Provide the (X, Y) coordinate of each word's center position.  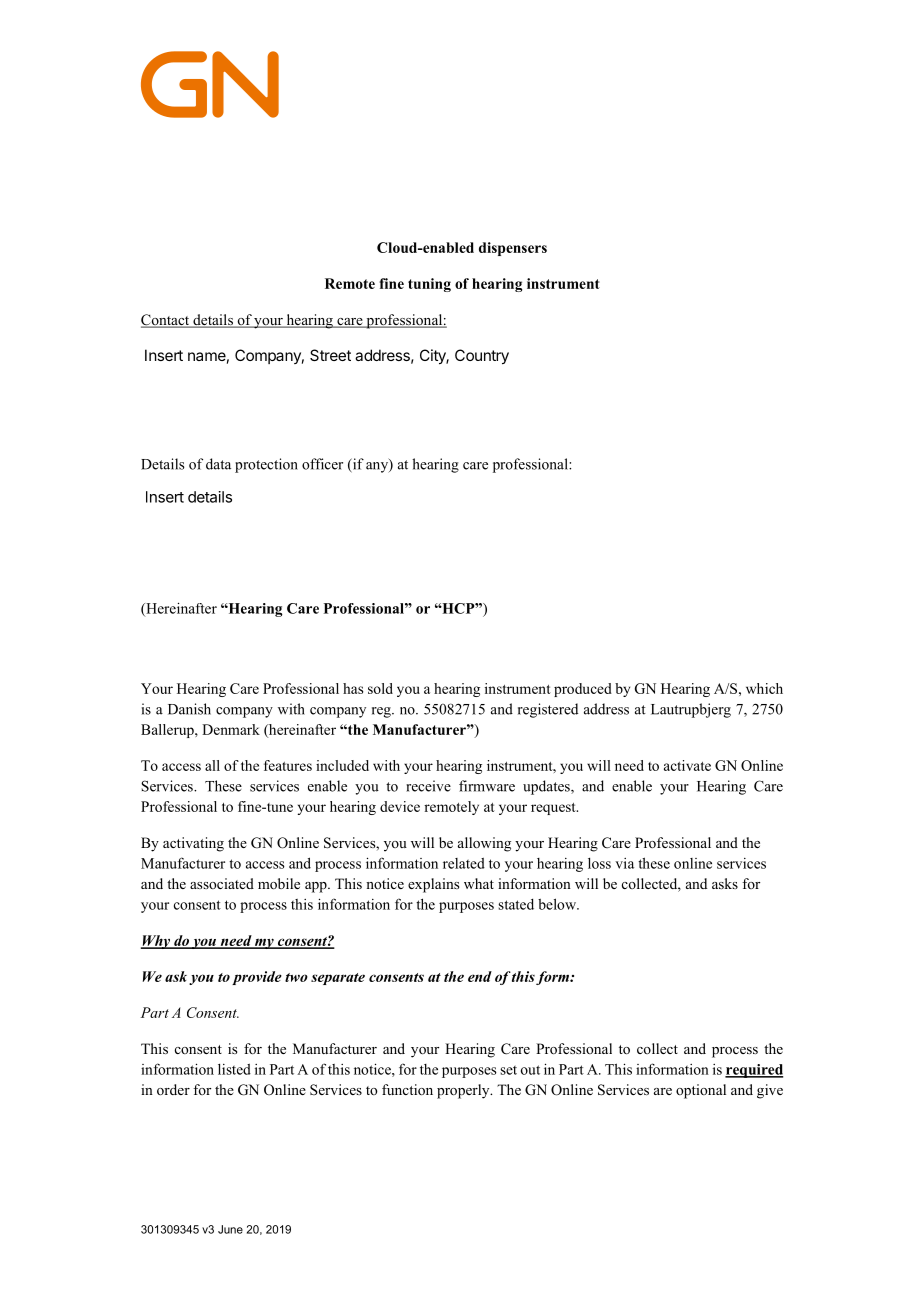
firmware (487, 786)
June (230, 1229)
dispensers (513, 249)
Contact (166, 321)
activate (687, 765)
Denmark (231, 729)
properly (464, 1091)
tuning (429, 285)
